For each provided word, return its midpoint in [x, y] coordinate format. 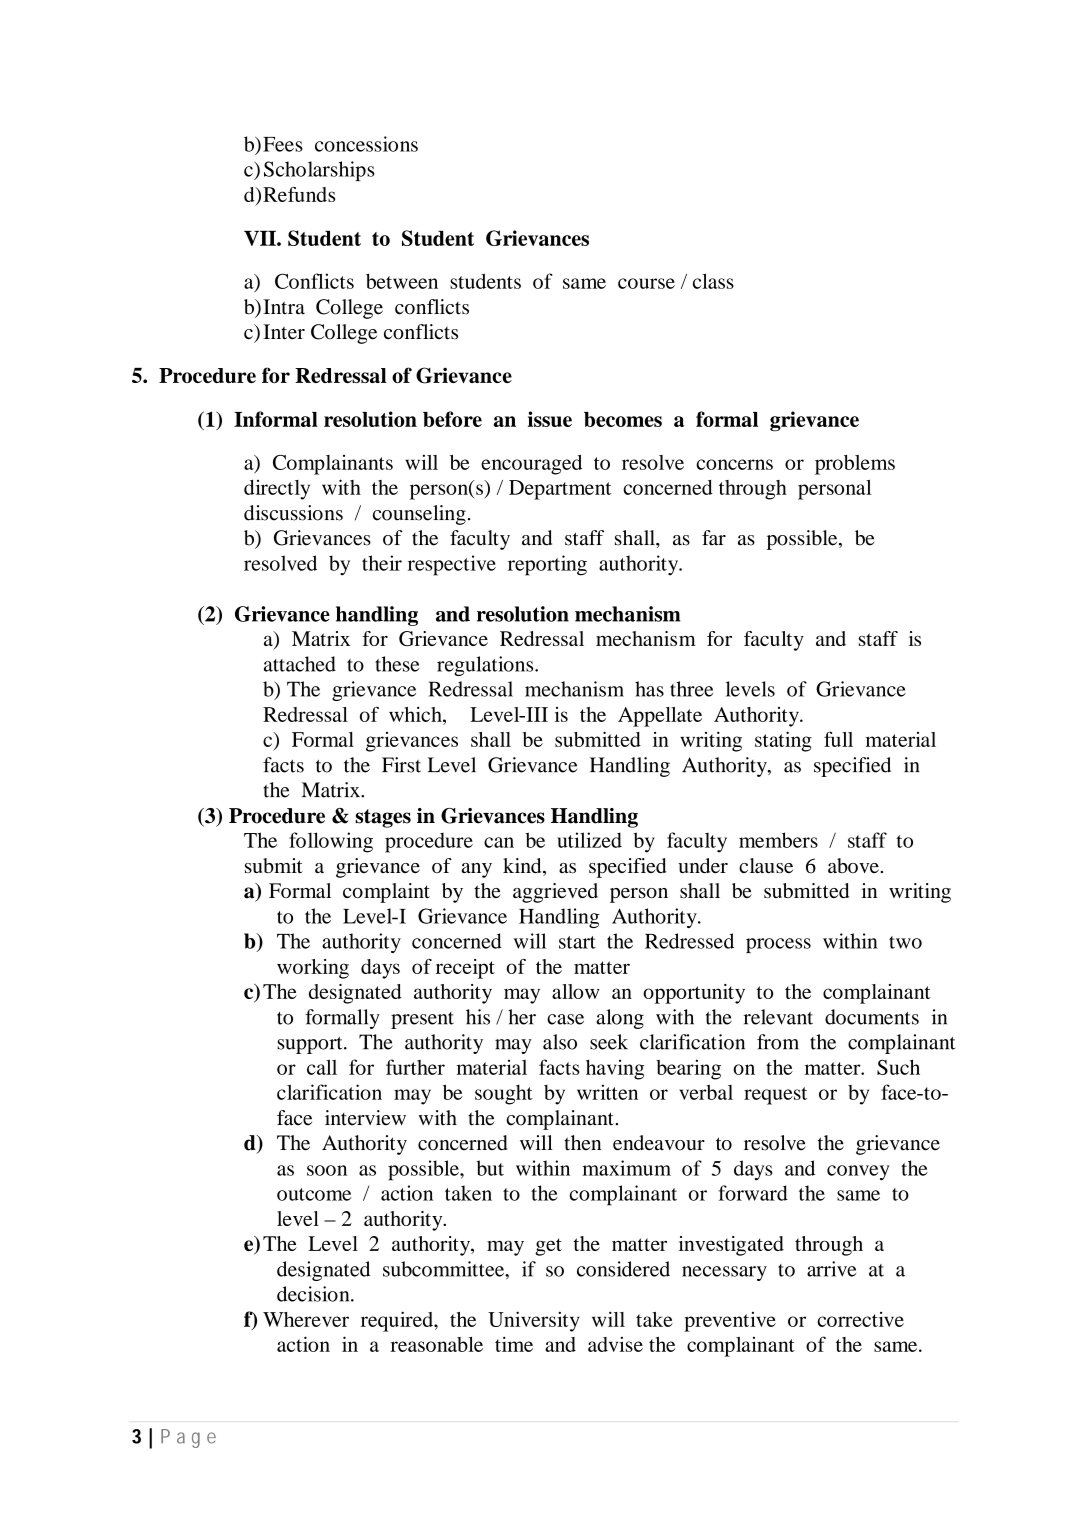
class [713, 281]
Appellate [660, 717]
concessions [366, 144]
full [838, 739]
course [646, 283]
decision [314, 1294]
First [401, 765]
